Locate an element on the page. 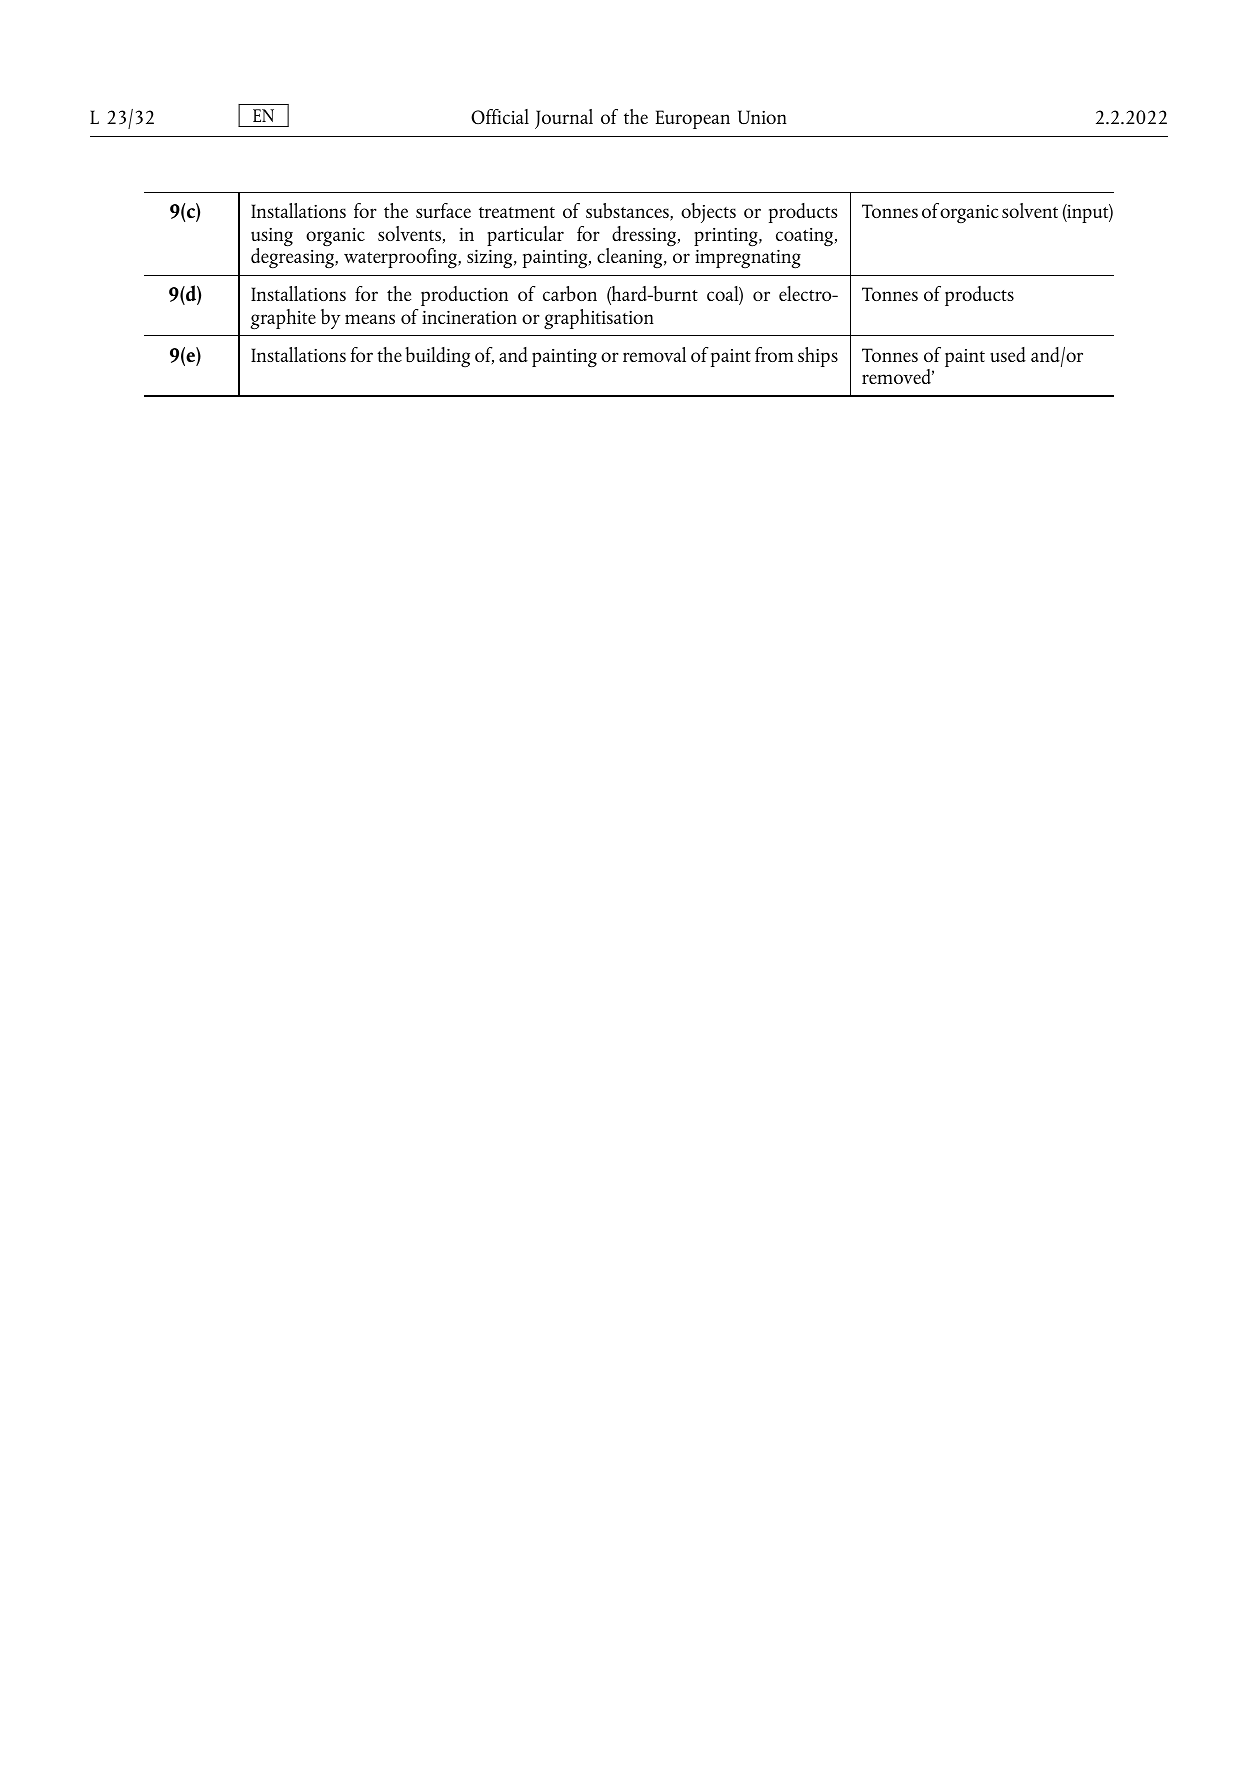  Union is located at coordinates (762, 117).
